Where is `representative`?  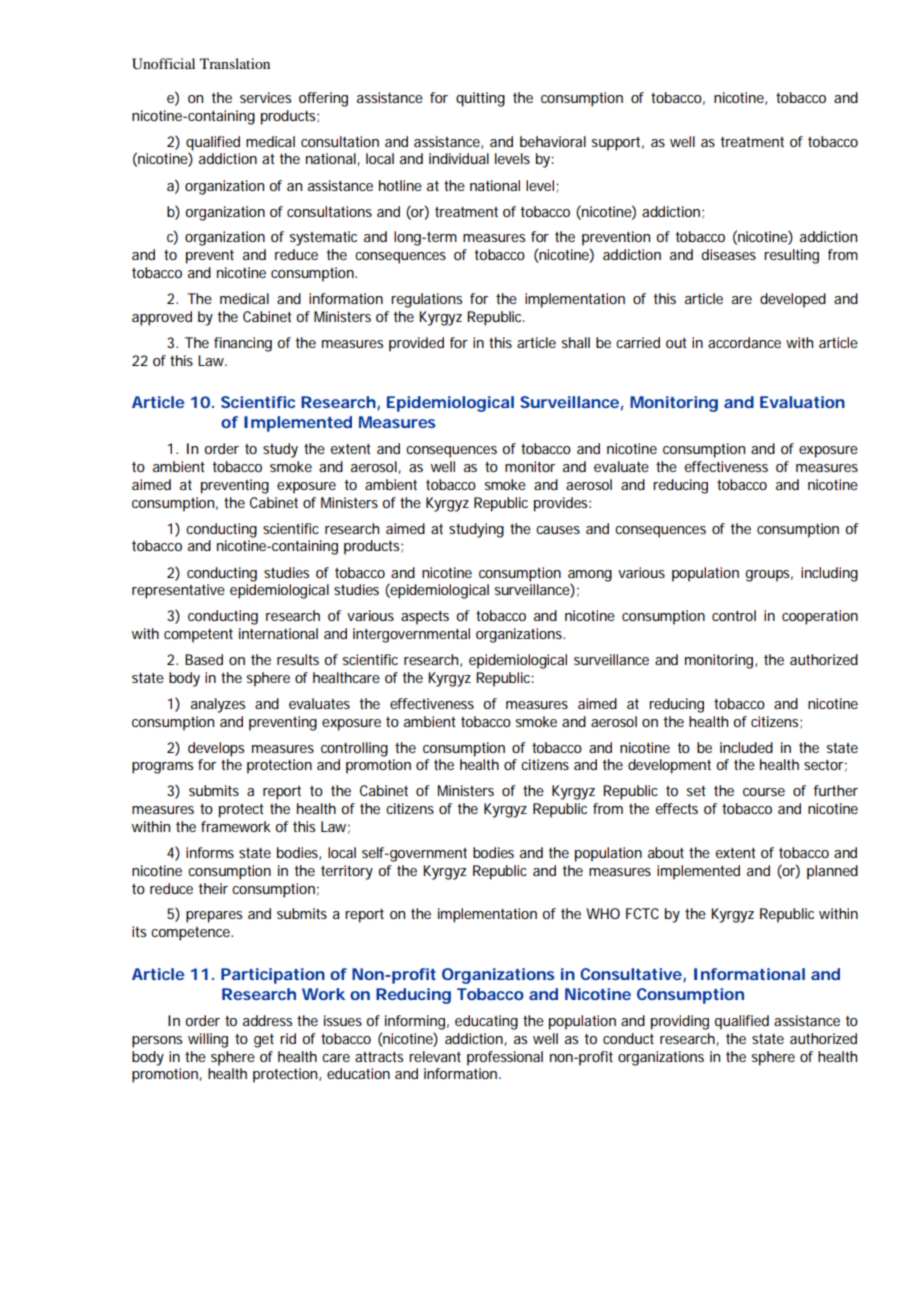 representative is located at coordinates (178, 591).
